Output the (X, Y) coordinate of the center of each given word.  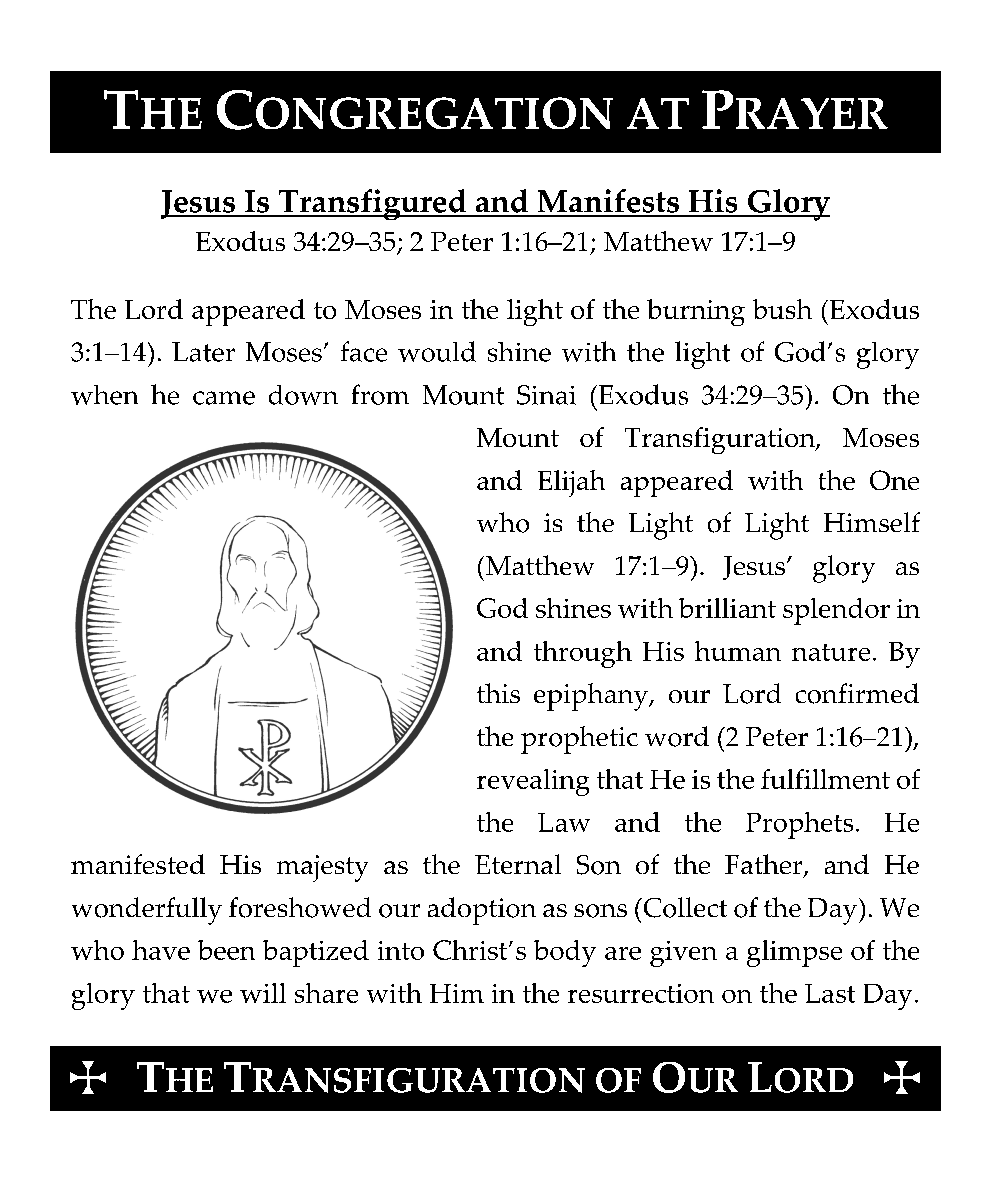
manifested (138, 864)
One (894, 480)
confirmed (857, 693)
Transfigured (372, 204)
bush (782, 309)
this (498, 693)
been (226, 950)
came (224, 398)
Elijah (571, 483)
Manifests (608, 202)
